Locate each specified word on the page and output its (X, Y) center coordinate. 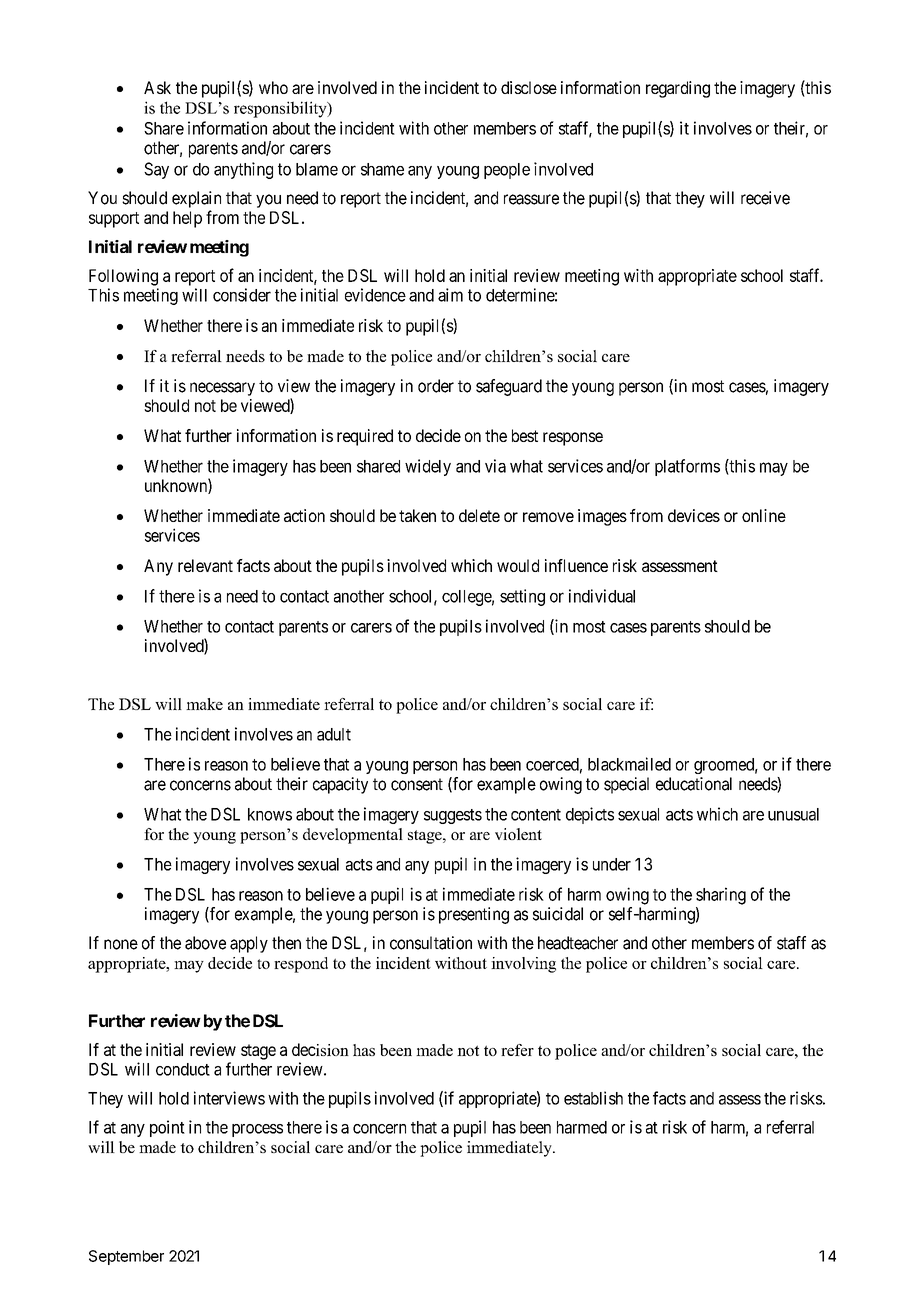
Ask (157, 87)
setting (522, 597)
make (204, 704)
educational (694, 784)
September (126, 1257)
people (507, 171)
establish (593, 1098)
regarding (678, 89)
